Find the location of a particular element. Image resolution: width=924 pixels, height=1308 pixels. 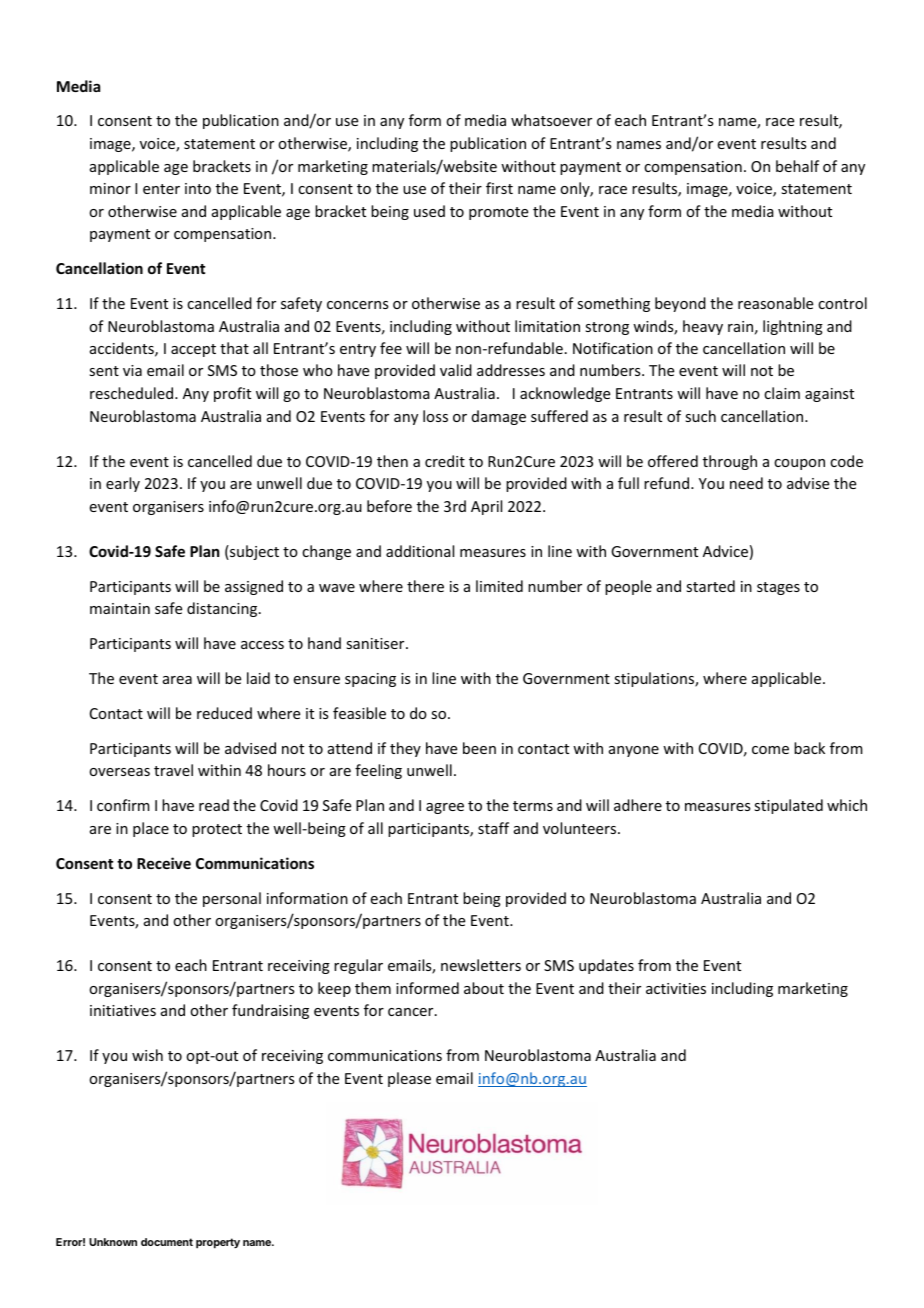

property is located at coordinates (218, 1243).
